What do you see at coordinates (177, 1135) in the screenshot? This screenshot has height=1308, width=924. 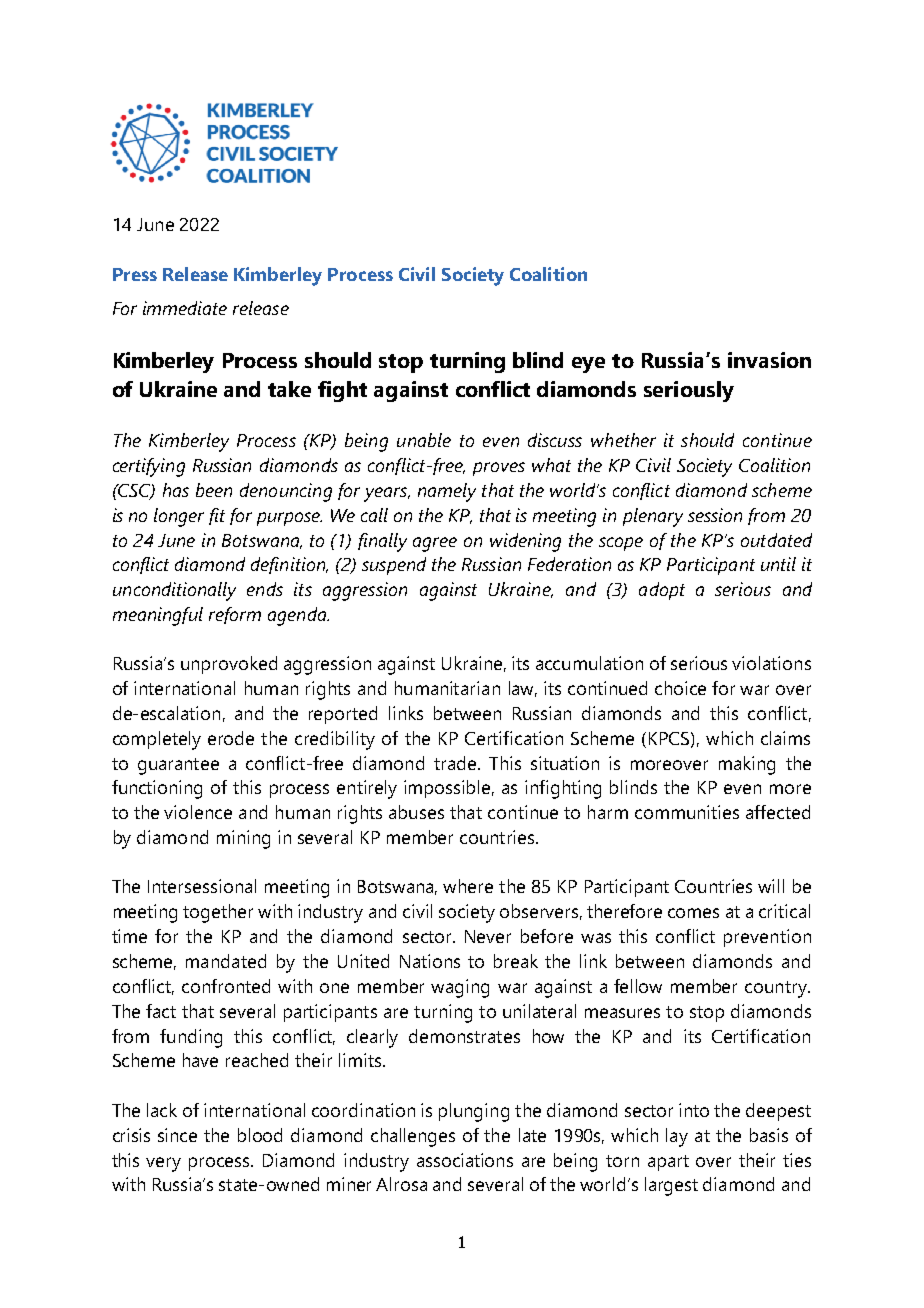 I see `since` at bounding box center [177, 1135].
